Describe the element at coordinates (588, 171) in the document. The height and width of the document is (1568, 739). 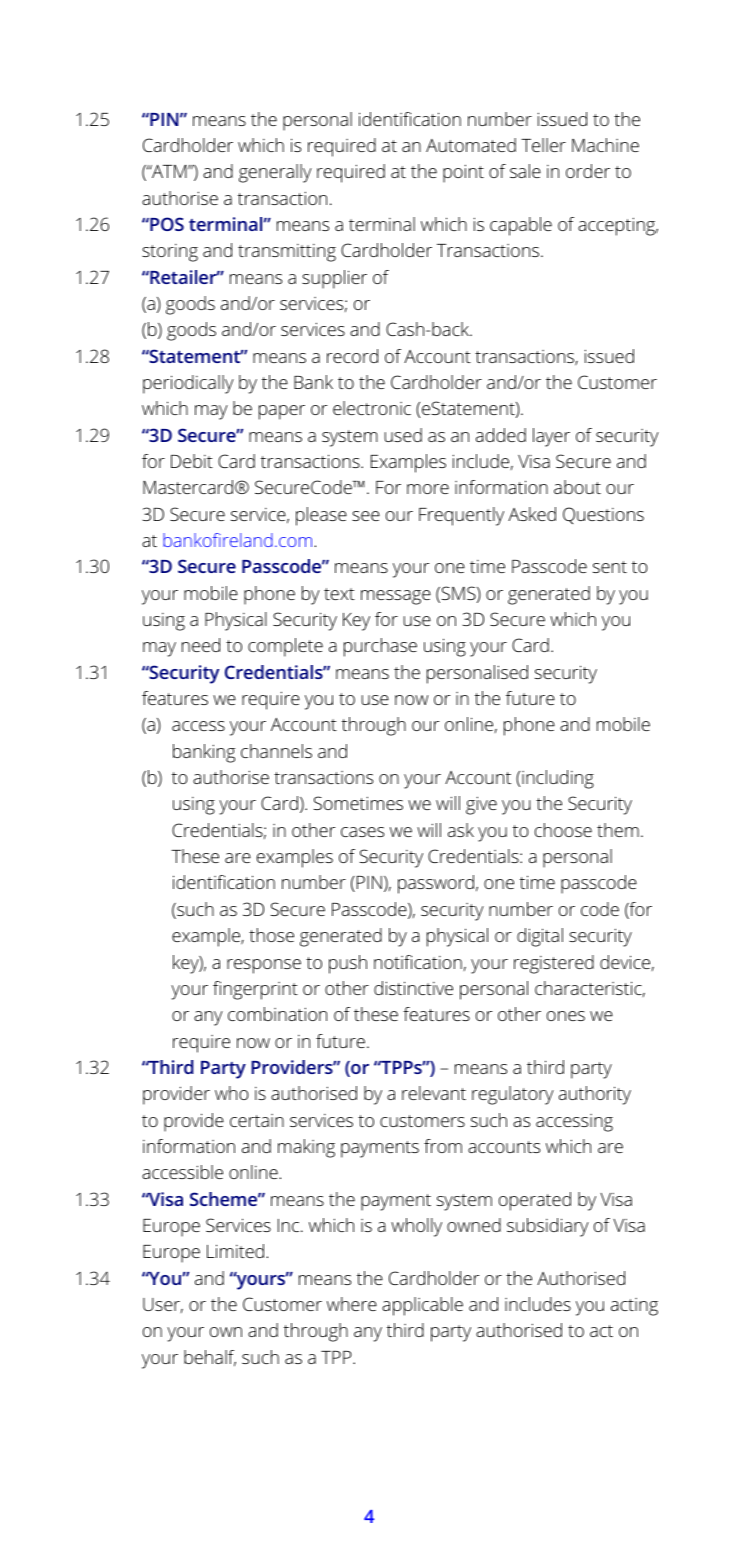
I see `order` at that location.
